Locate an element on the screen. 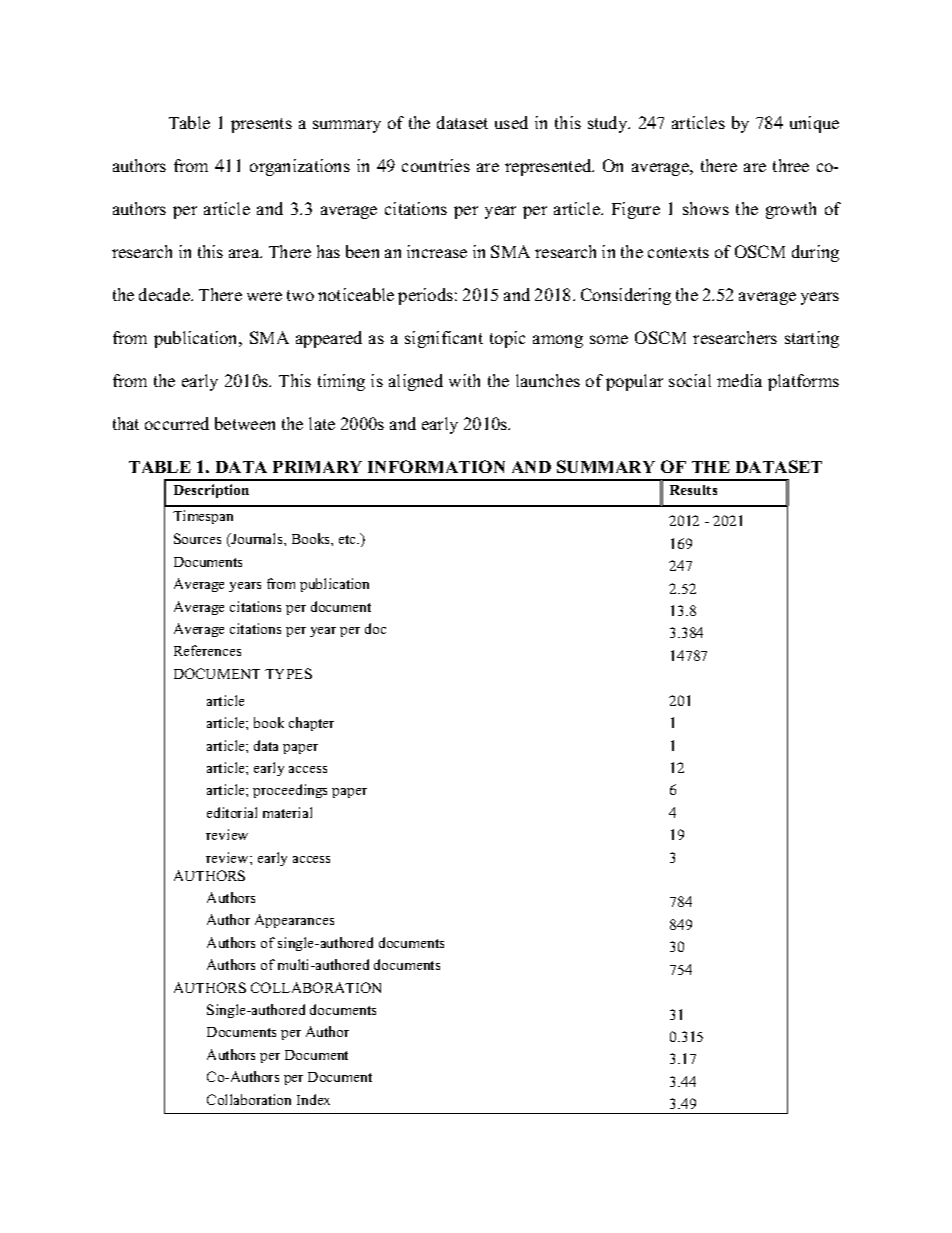  proceedings is located at coordinates (290, 791).
